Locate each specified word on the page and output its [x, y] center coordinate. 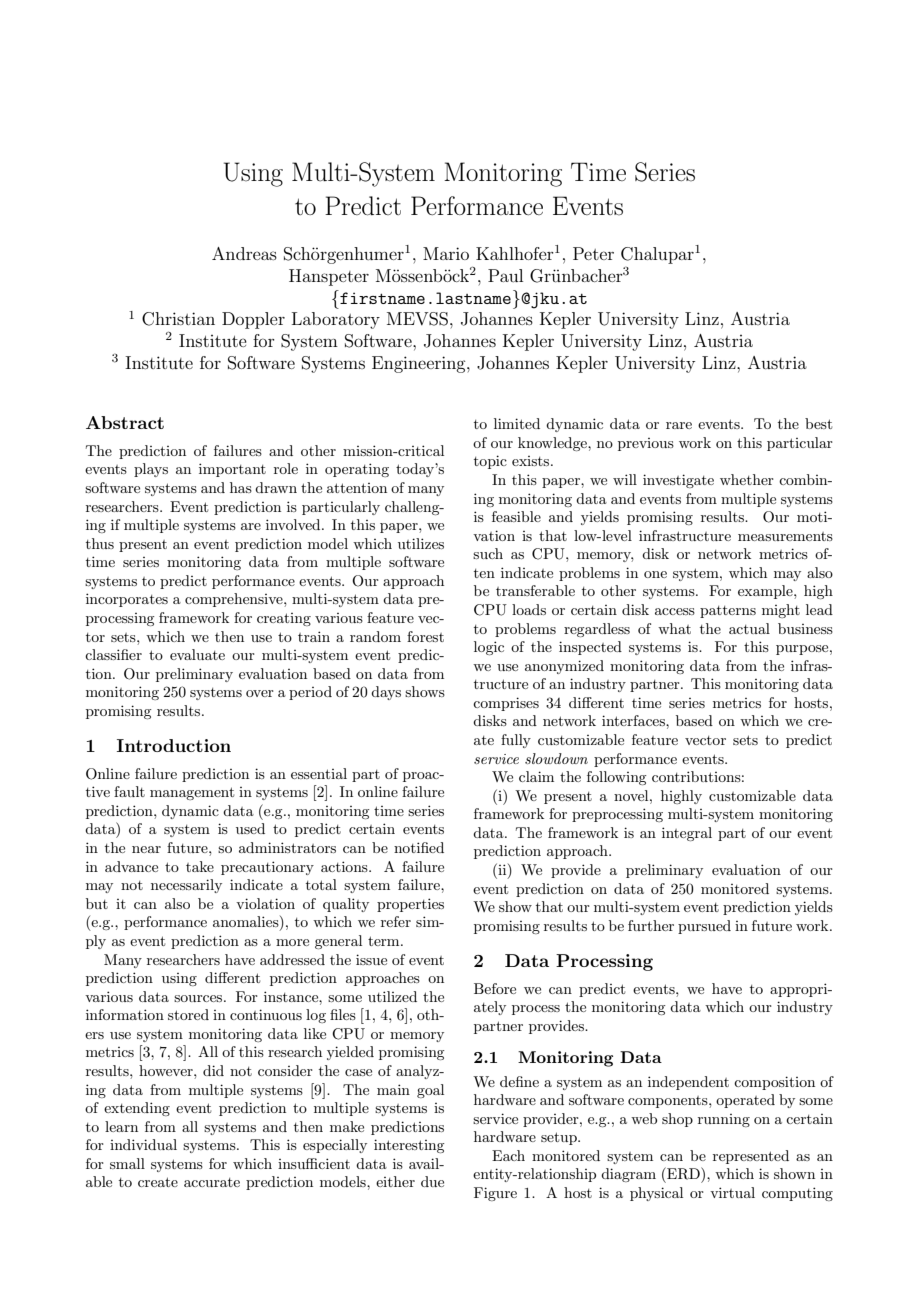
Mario [446, 253]
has [241, 487]
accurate [212, 1182]
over [260, 693]
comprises [506, 704]
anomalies [247, 923]
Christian [178, 319]
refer [396, 921]
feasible [516, 516]
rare [679, 425]
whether [747, 479]
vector [705, 740]
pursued [704, 927]
